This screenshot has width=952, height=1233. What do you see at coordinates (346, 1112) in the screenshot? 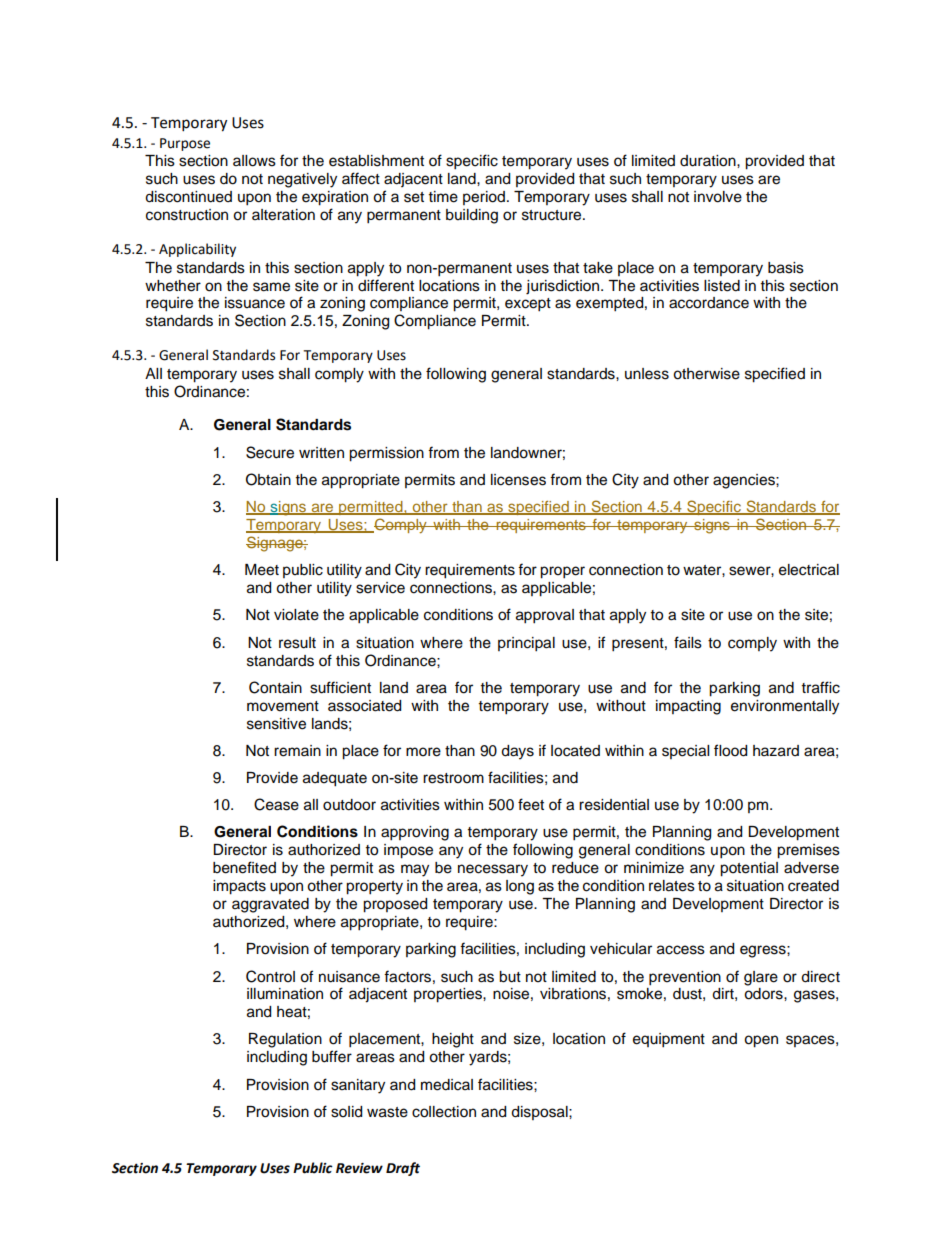
I see `solid` at bounding box center [346, 1112].
